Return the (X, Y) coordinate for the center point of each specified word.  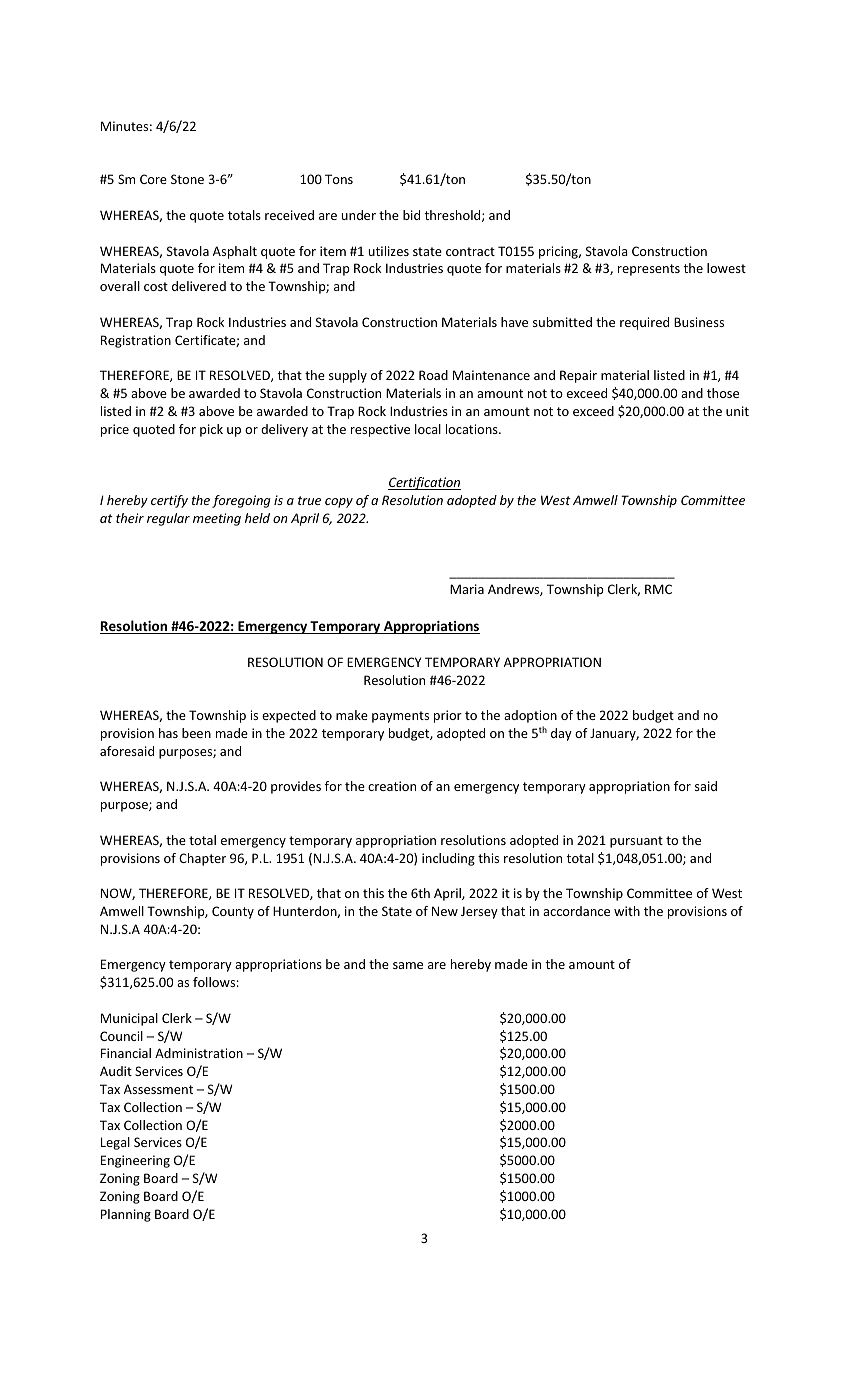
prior (448, 716)
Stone (187, 179)
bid (411, 215)
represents (649, 270)
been (196, 733)
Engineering (135, 1161)
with (627, 911)
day (561, 734)
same (408, 965)
